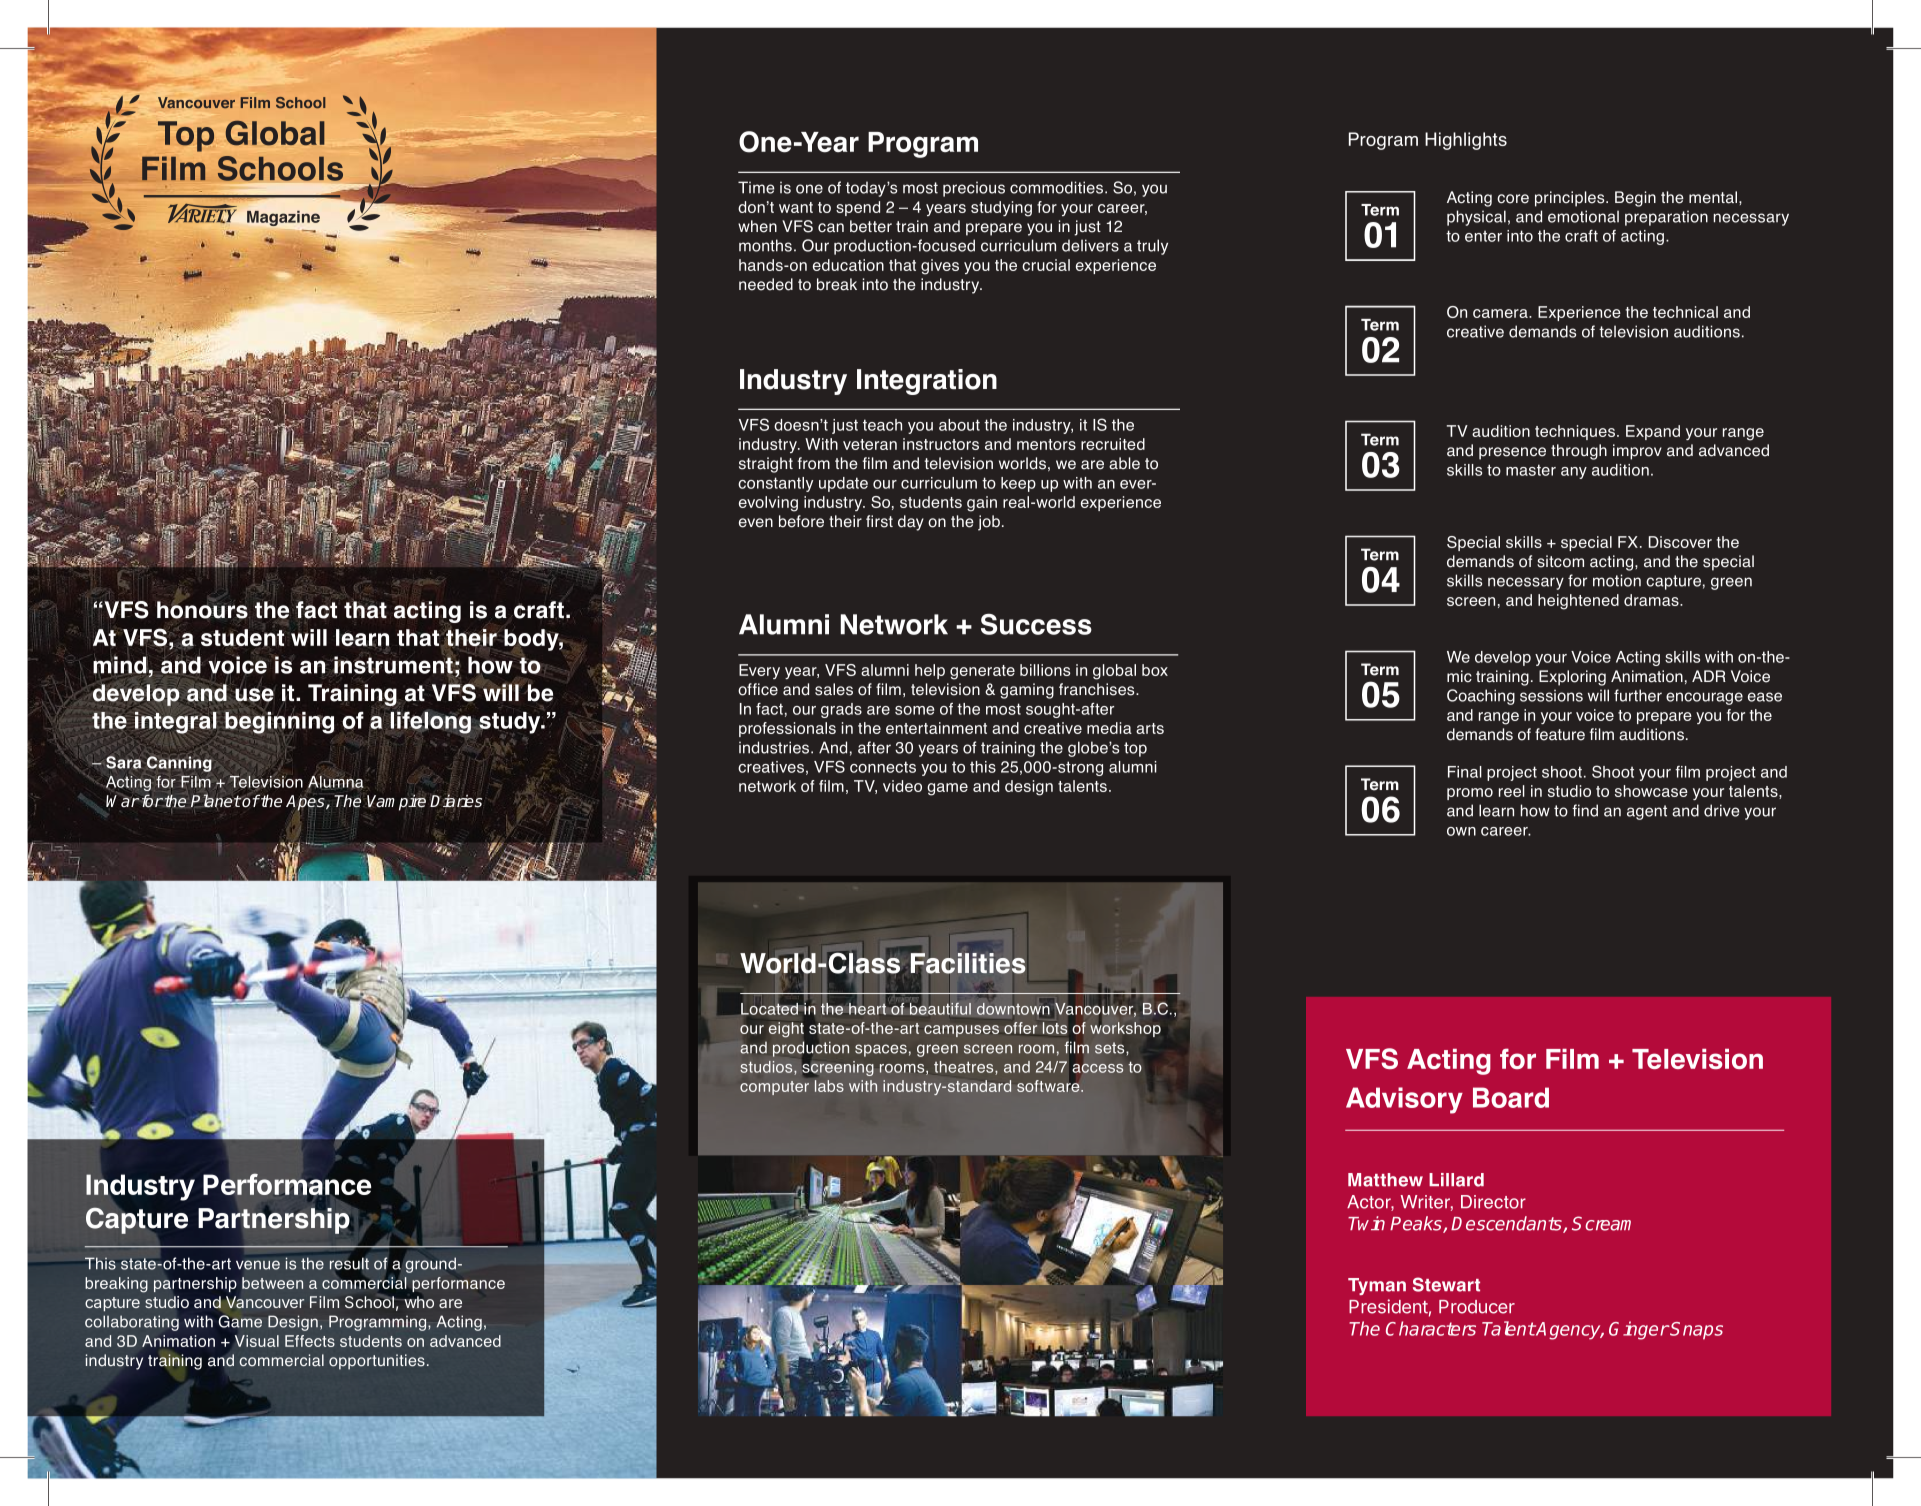  What do you see at coordinates (1585, 810) in the screenshot?
I see `find` at bounding box center [1585, 810].
